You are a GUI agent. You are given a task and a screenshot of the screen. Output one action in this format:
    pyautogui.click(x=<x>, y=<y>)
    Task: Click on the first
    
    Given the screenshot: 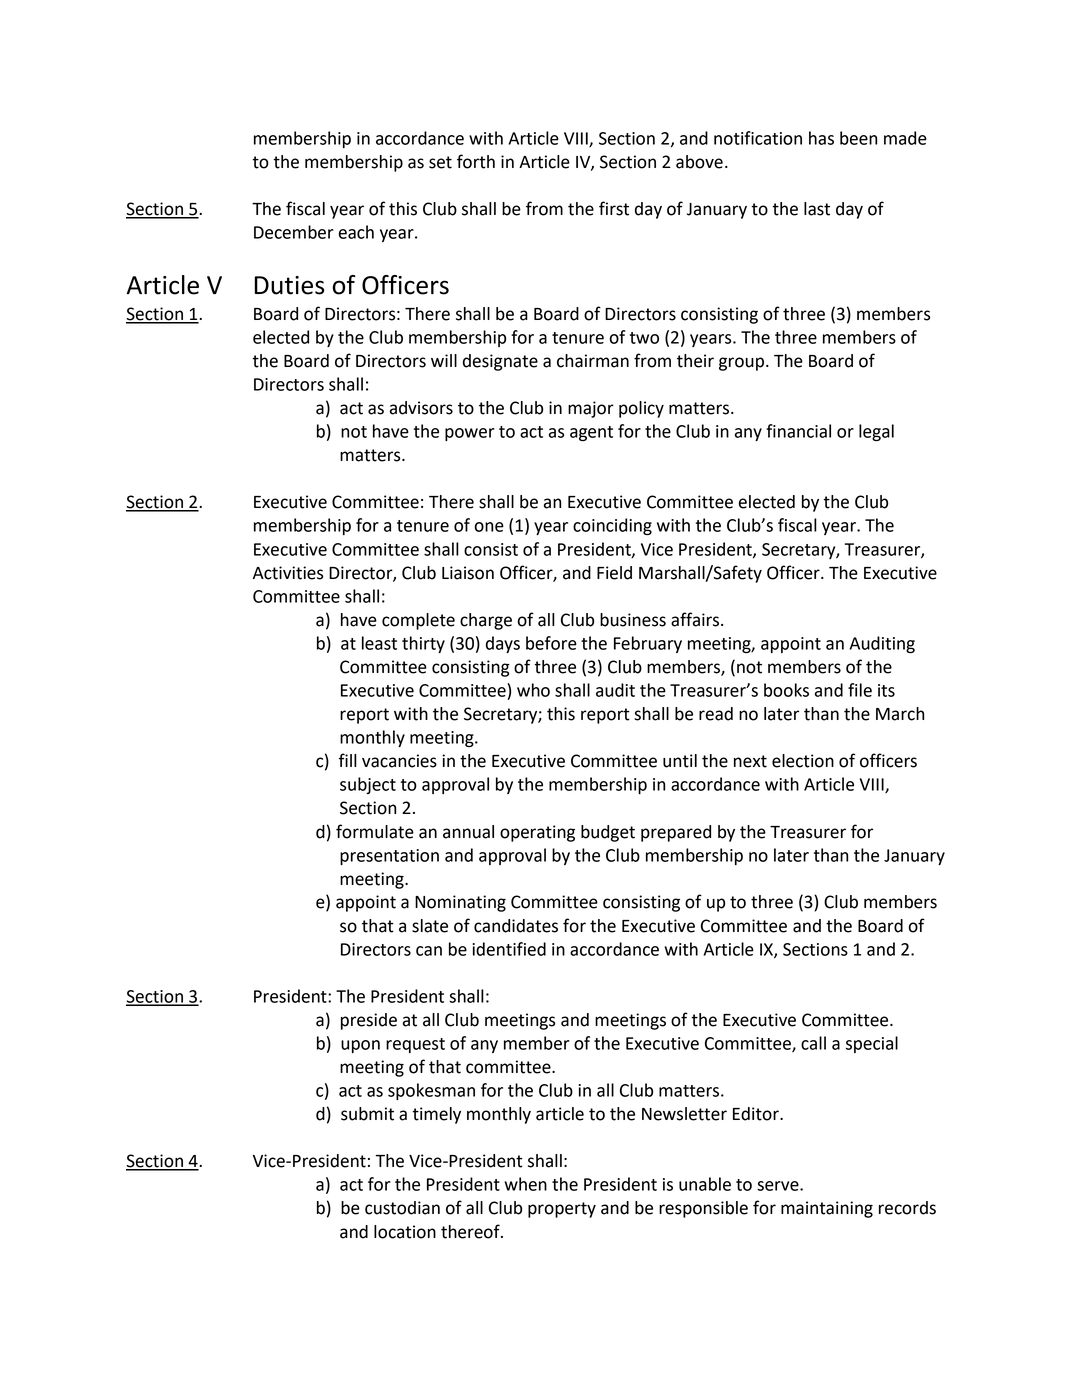 What is the action you would take?
    pyautogui.click(x=614, y=208)
